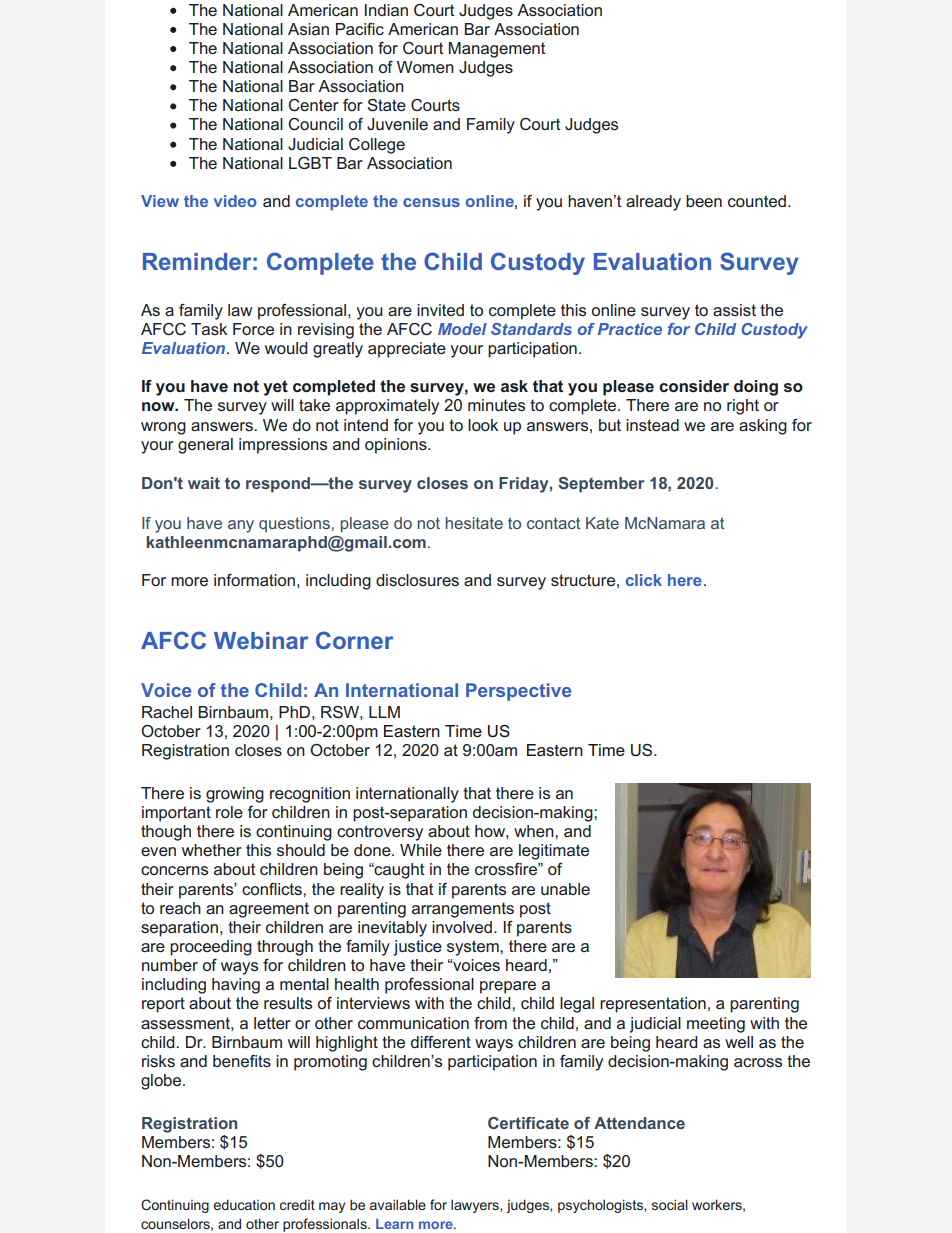  I want to click on look, so click(483, 425).
